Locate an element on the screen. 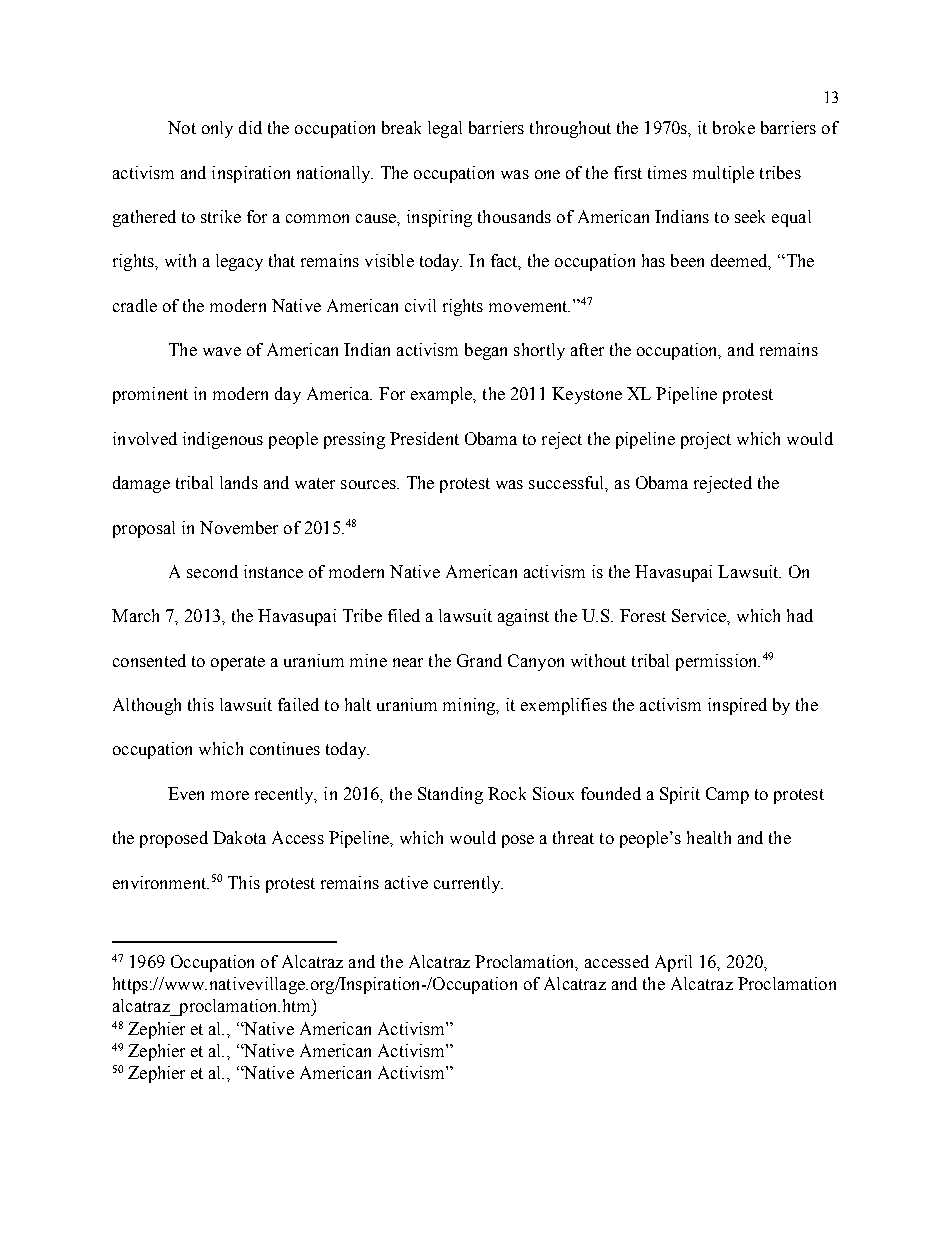 The height and width of the screenshot is (1233, 952). environment is located at coordinates (161, 882).
